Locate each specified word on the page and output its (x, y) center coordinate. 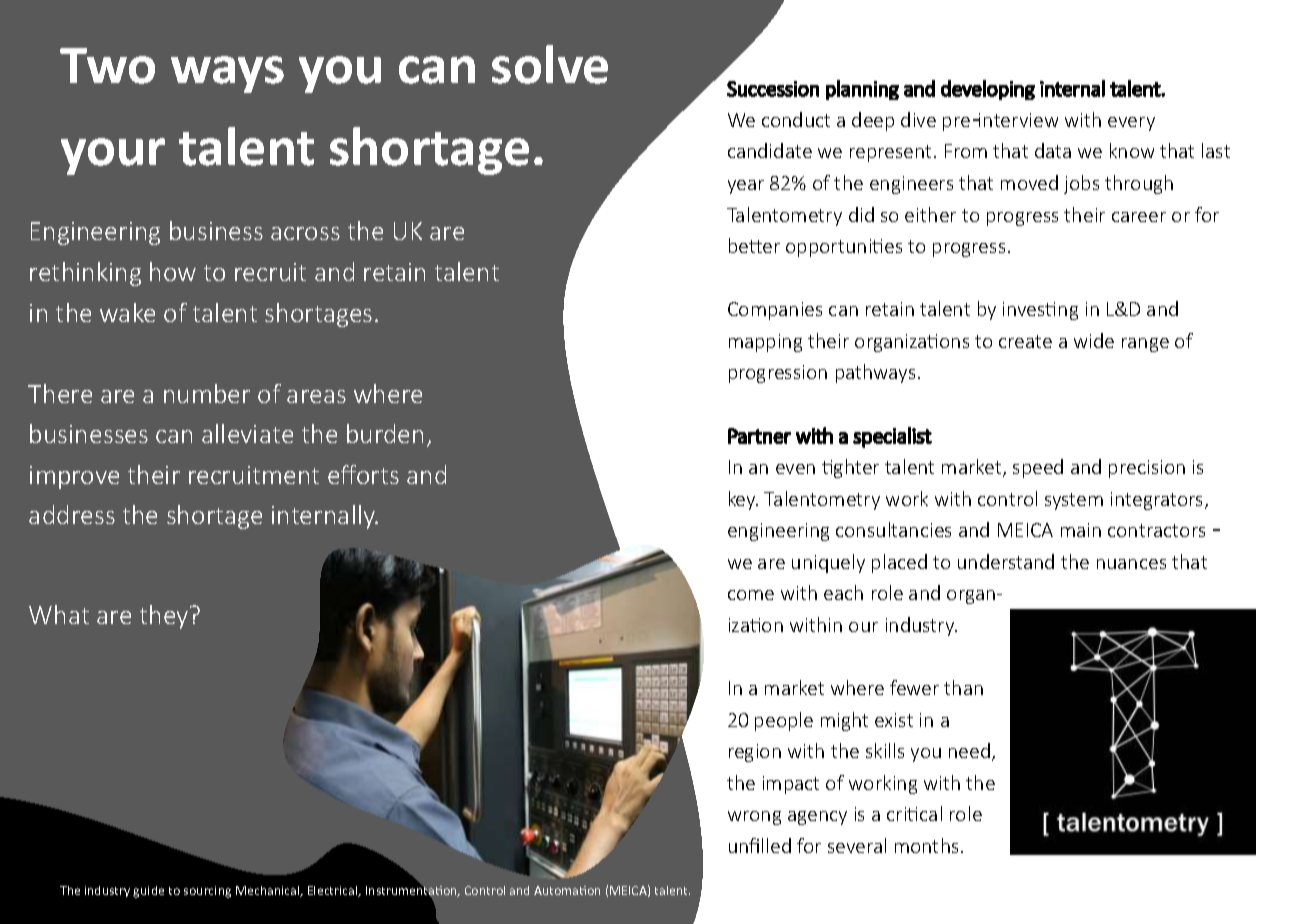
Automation (567, 890)
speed (1038, 468)
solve (550, 64)
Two (107, 66)
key (743, 500)
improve (74, 477)
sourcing (207, 892)
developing (988, 90)
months (926, 845)
